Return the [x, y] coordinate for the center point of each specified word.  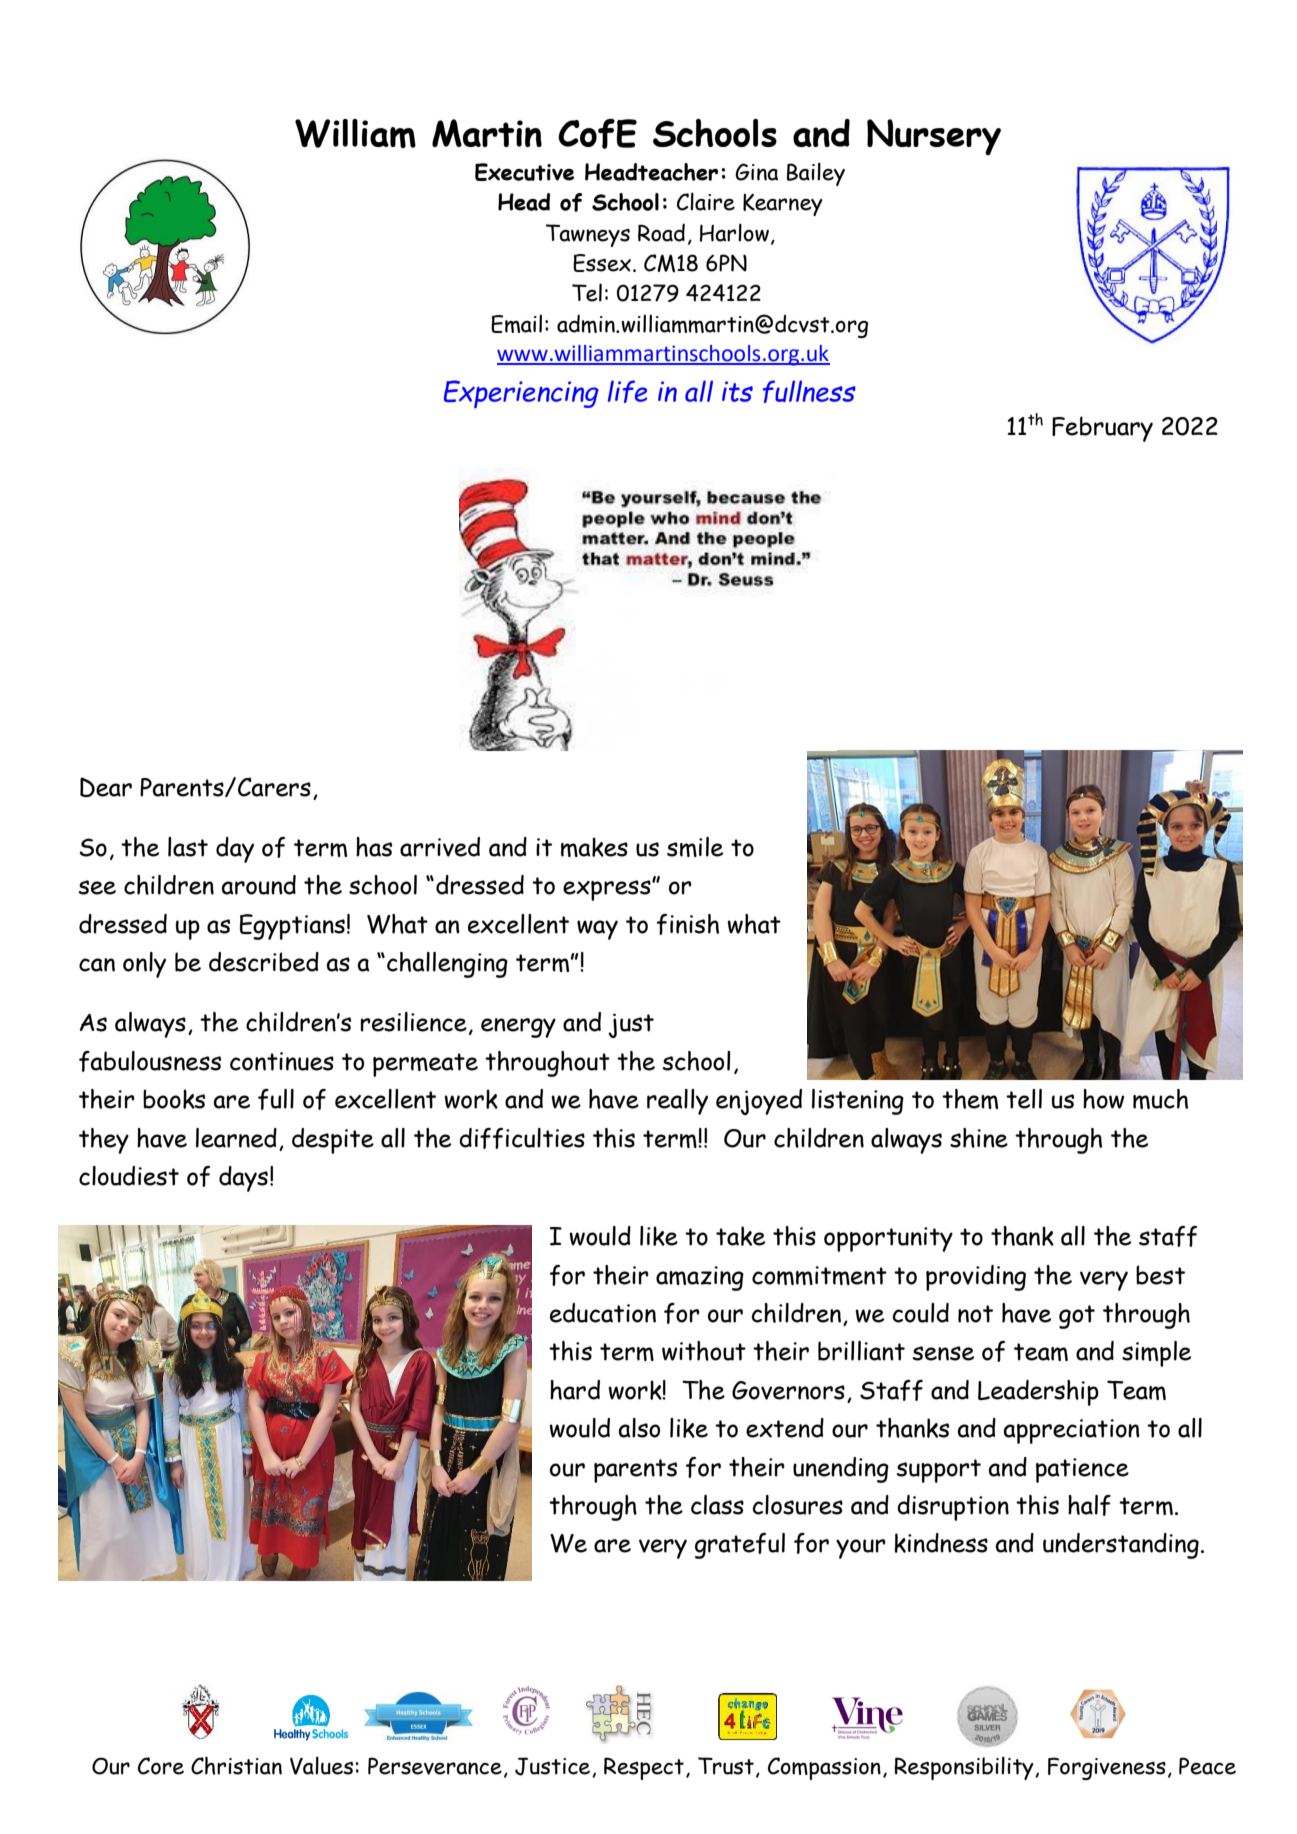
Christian [236, 1765]
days [243, 1179]
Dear [106, 787]
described [264, 962]
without [704, 1351]
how [1104, 1099]
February [1102, 429]
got [1077, 1317]
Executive [524, 172]
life [627, 391]
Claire [706, 201]
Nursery [934, 137]
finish [687, 924]
